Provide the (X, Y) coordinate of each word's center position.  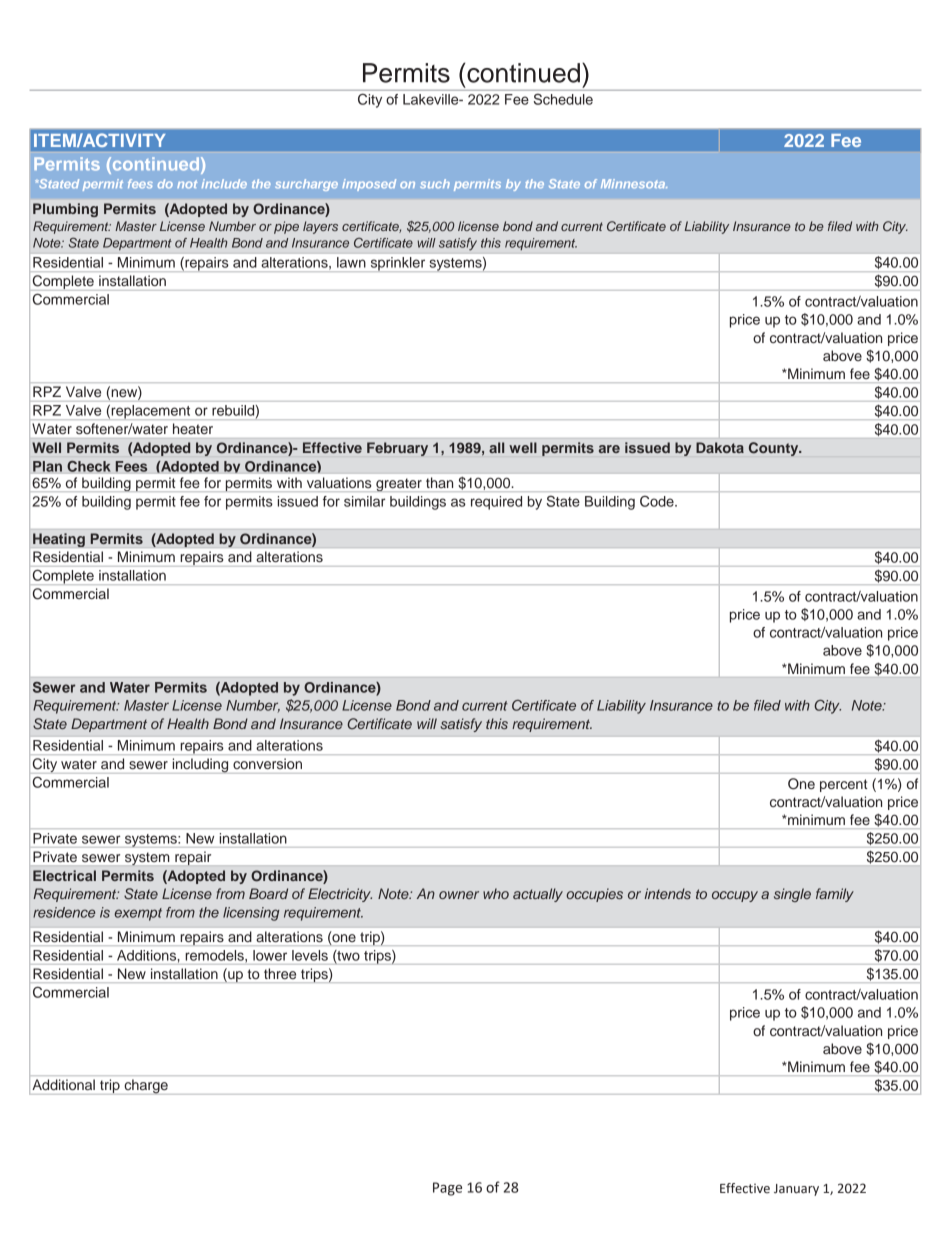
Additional (64, 1084)
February (397, 449)
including (200, 765)
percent (843, 785)
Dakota (720, 447)
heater (193, 428)
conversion (267, 764)
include (224, 184)
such (435, 184)
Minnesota (634, 184)
